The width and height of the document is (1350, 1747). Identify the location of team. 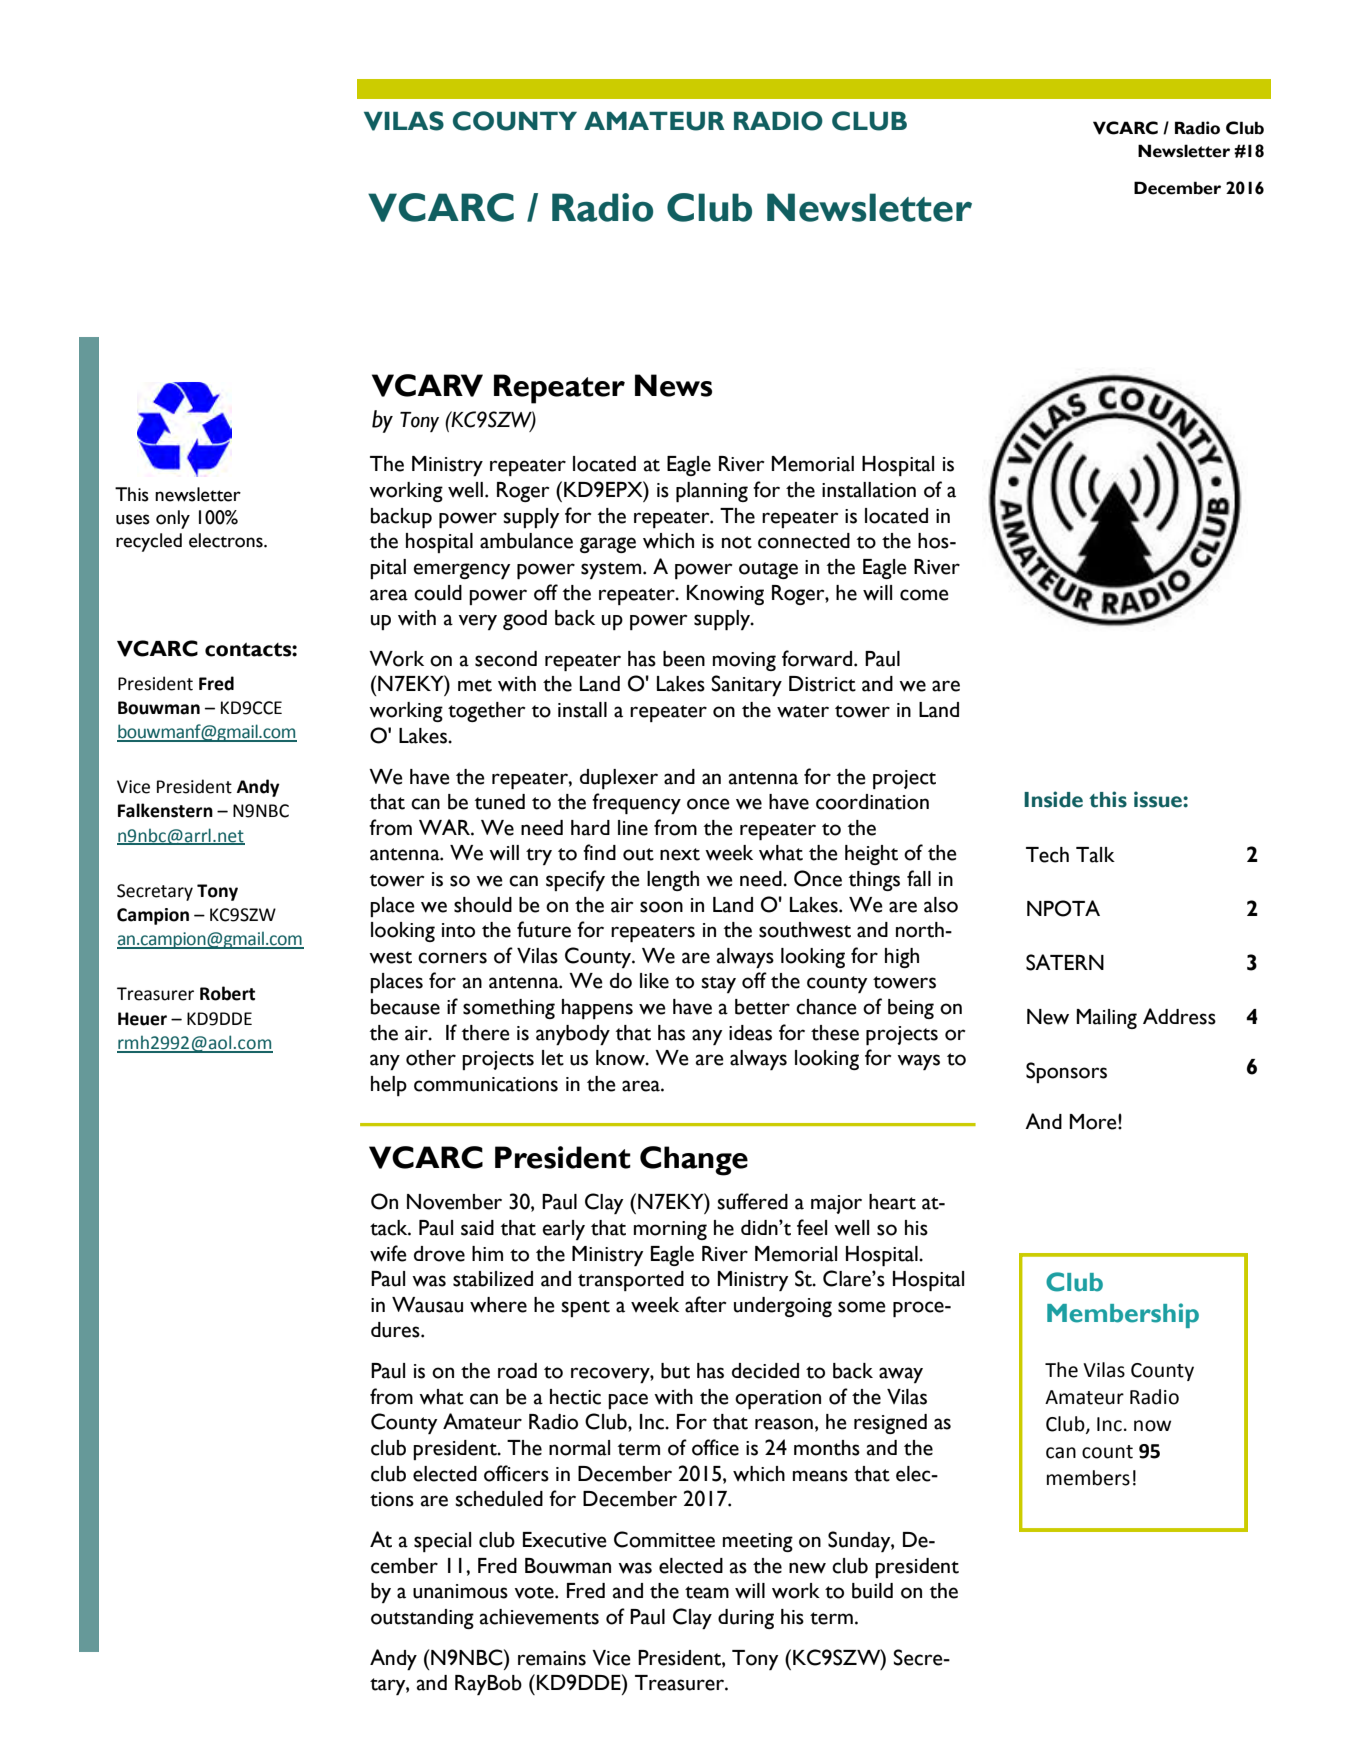
(707, 1592).
